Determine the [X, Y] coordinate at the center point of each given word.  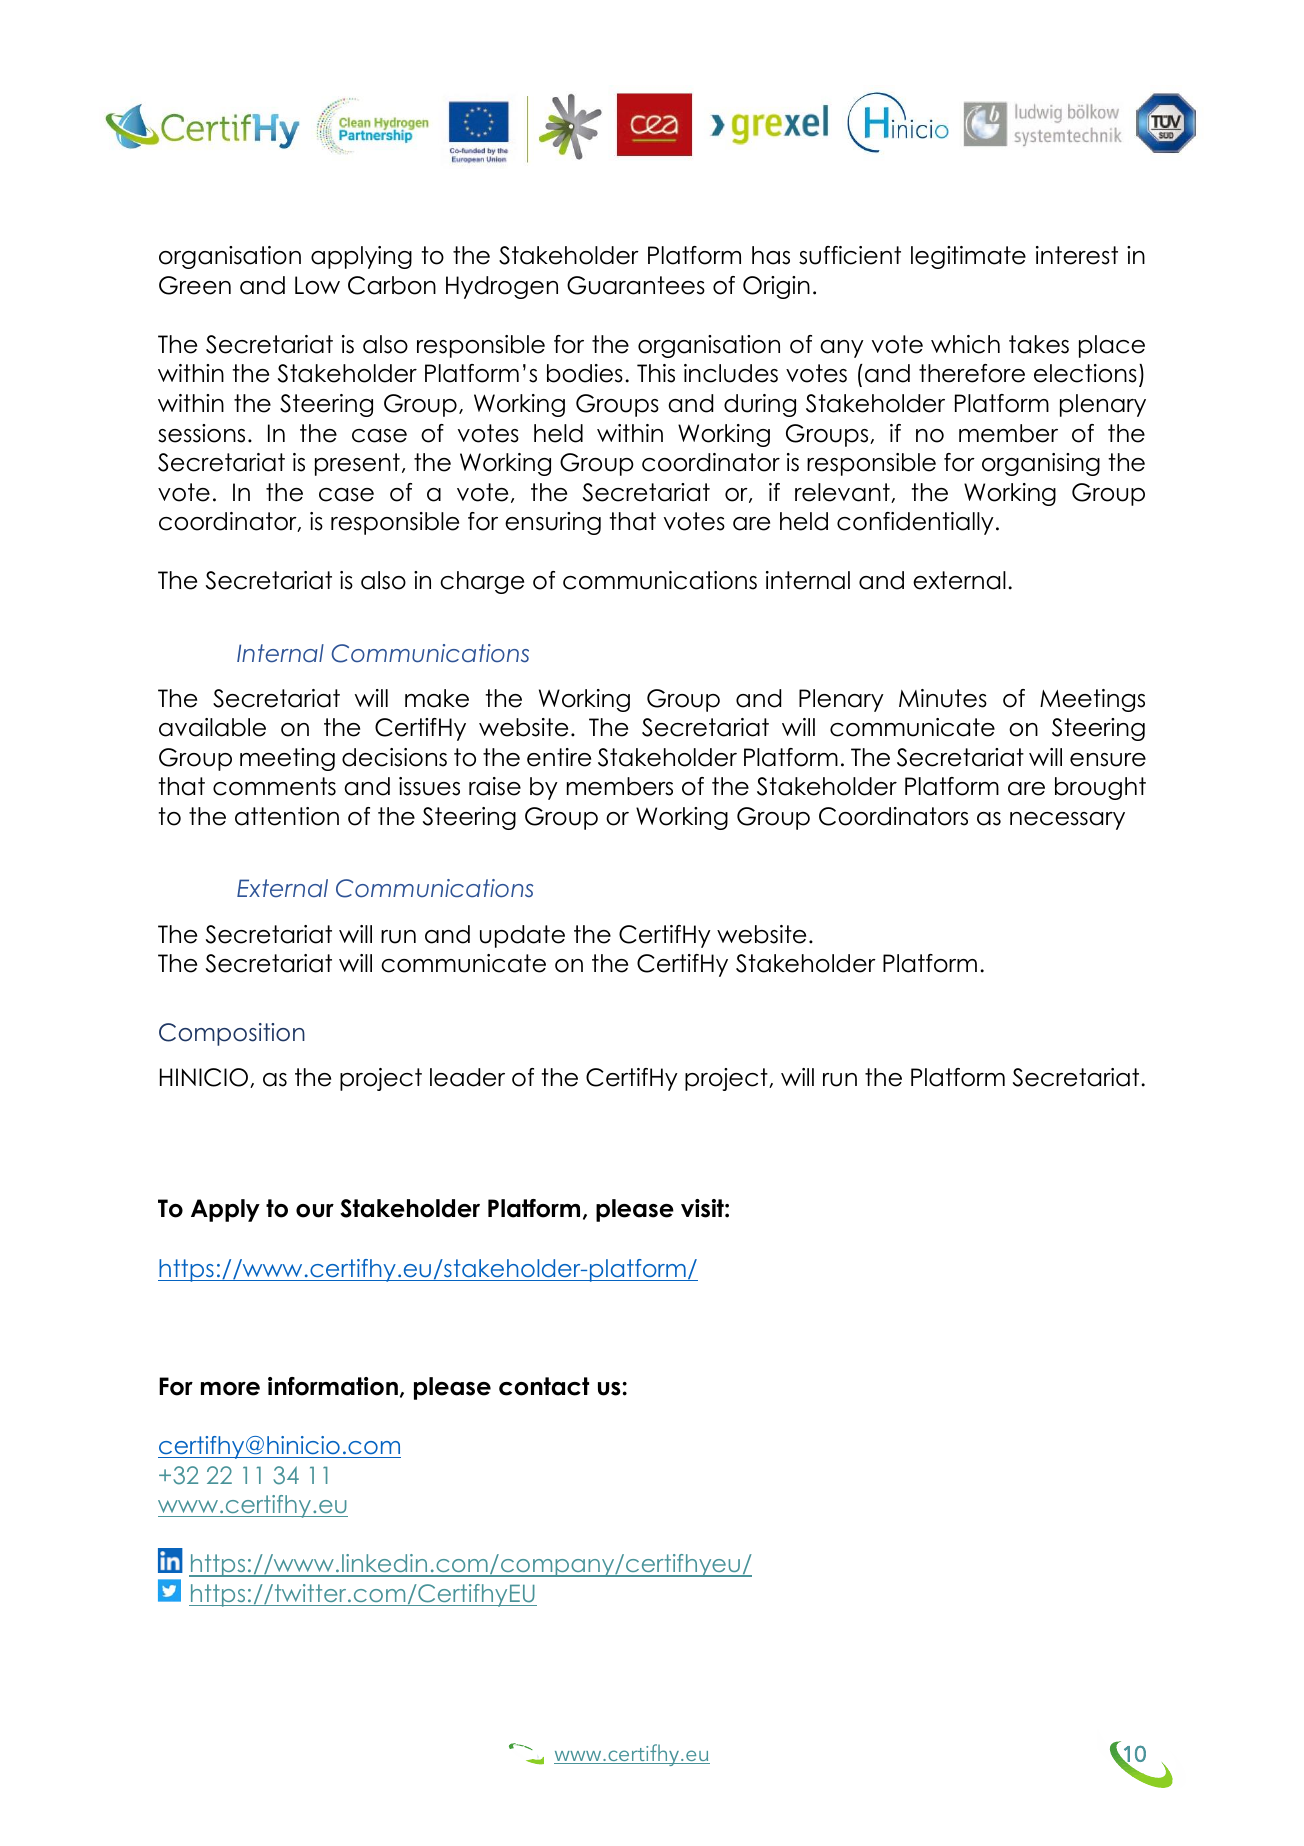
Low [317, 285]
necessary [1067, 821]
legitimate [968, 257]
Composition [232, 1034]
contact [544, 1386]
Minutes [943, 698]
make [437, 698]
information [333, 1386]
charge [482, 582]
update [522, 936]
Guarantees [636, 285]
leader [467, 1077]
